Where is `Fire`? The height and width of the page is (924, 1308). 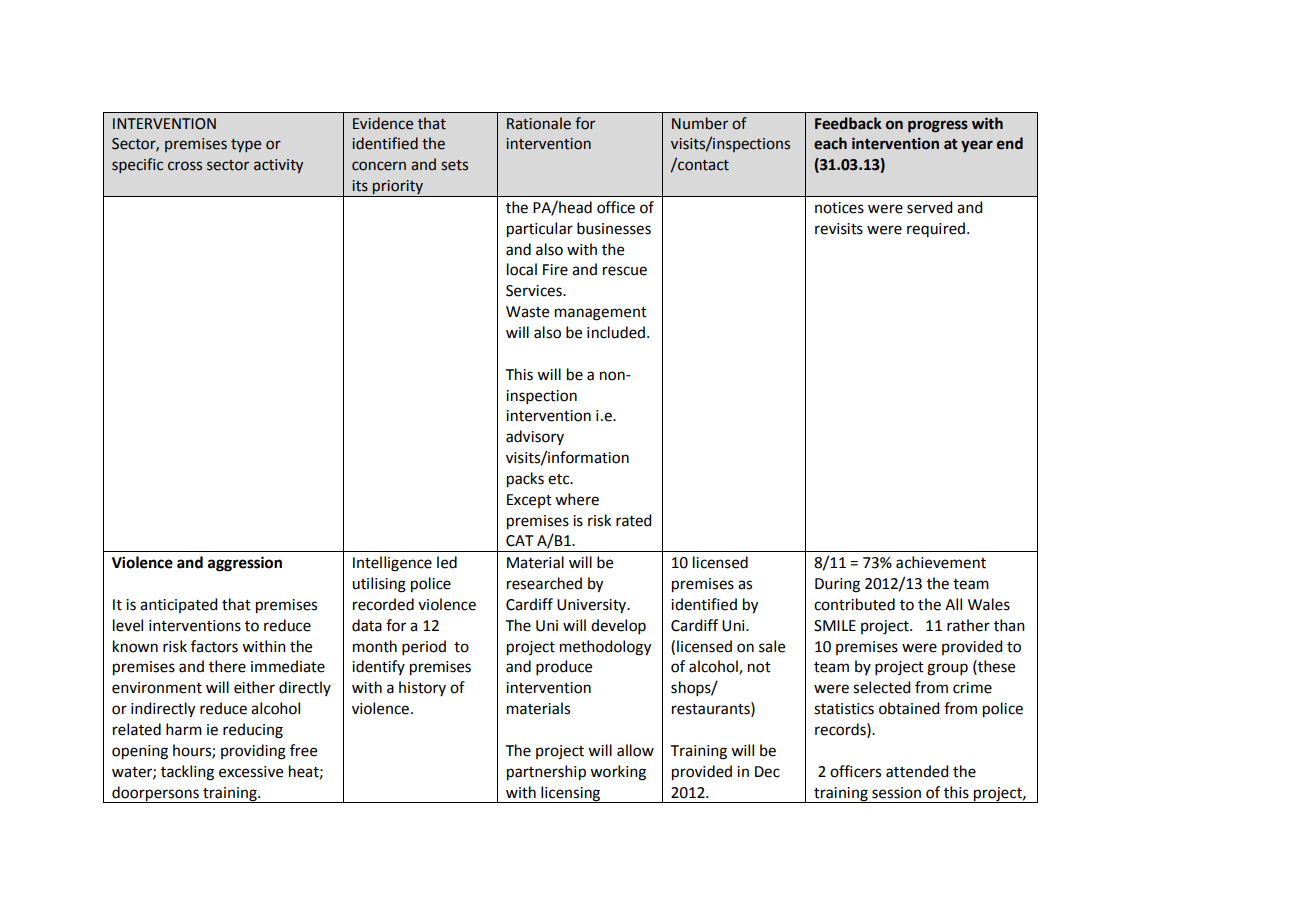
Fire is located at coordinates (555, 270).
